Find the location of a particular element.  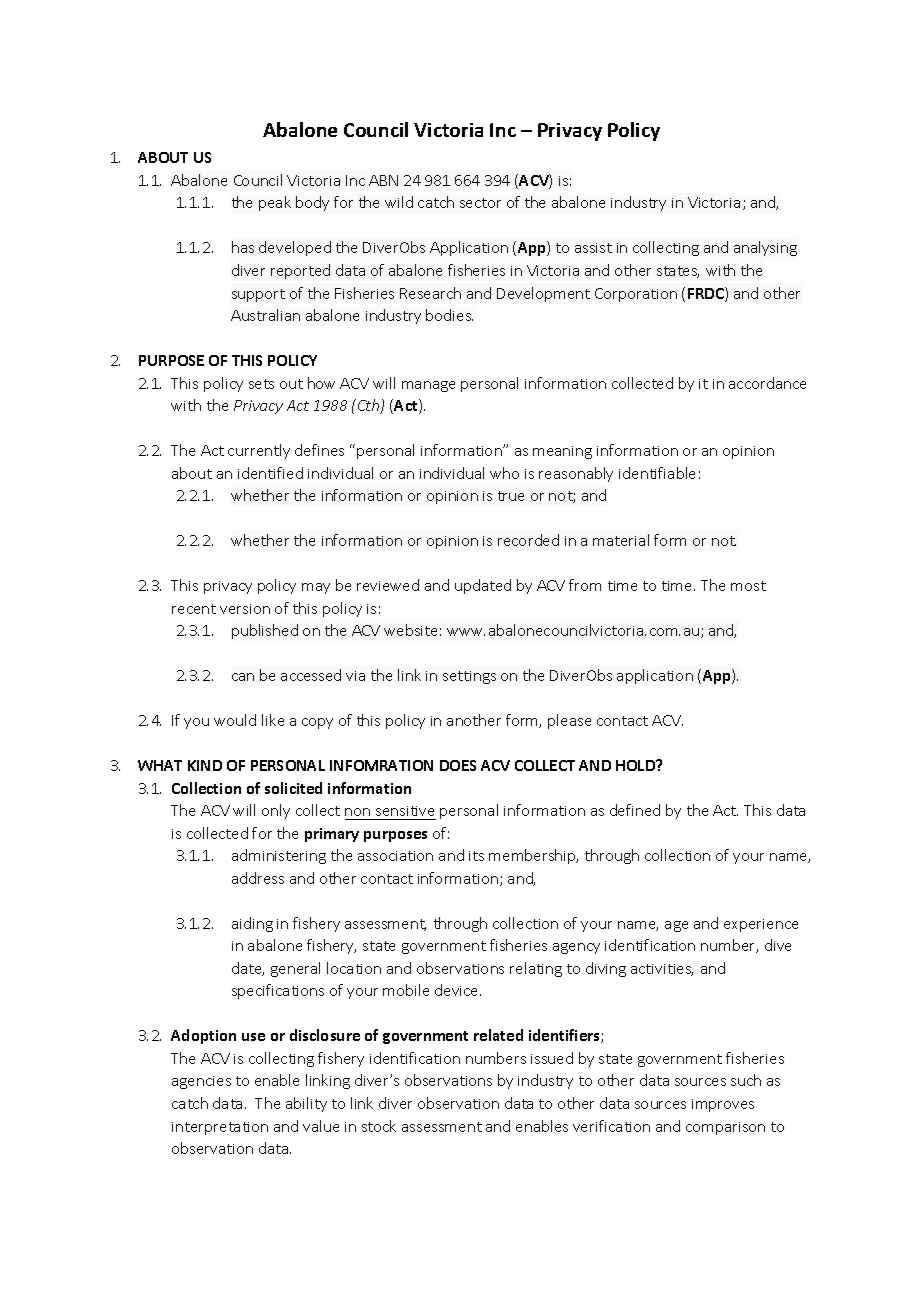

analysing is located at coordinates (765, 248).
